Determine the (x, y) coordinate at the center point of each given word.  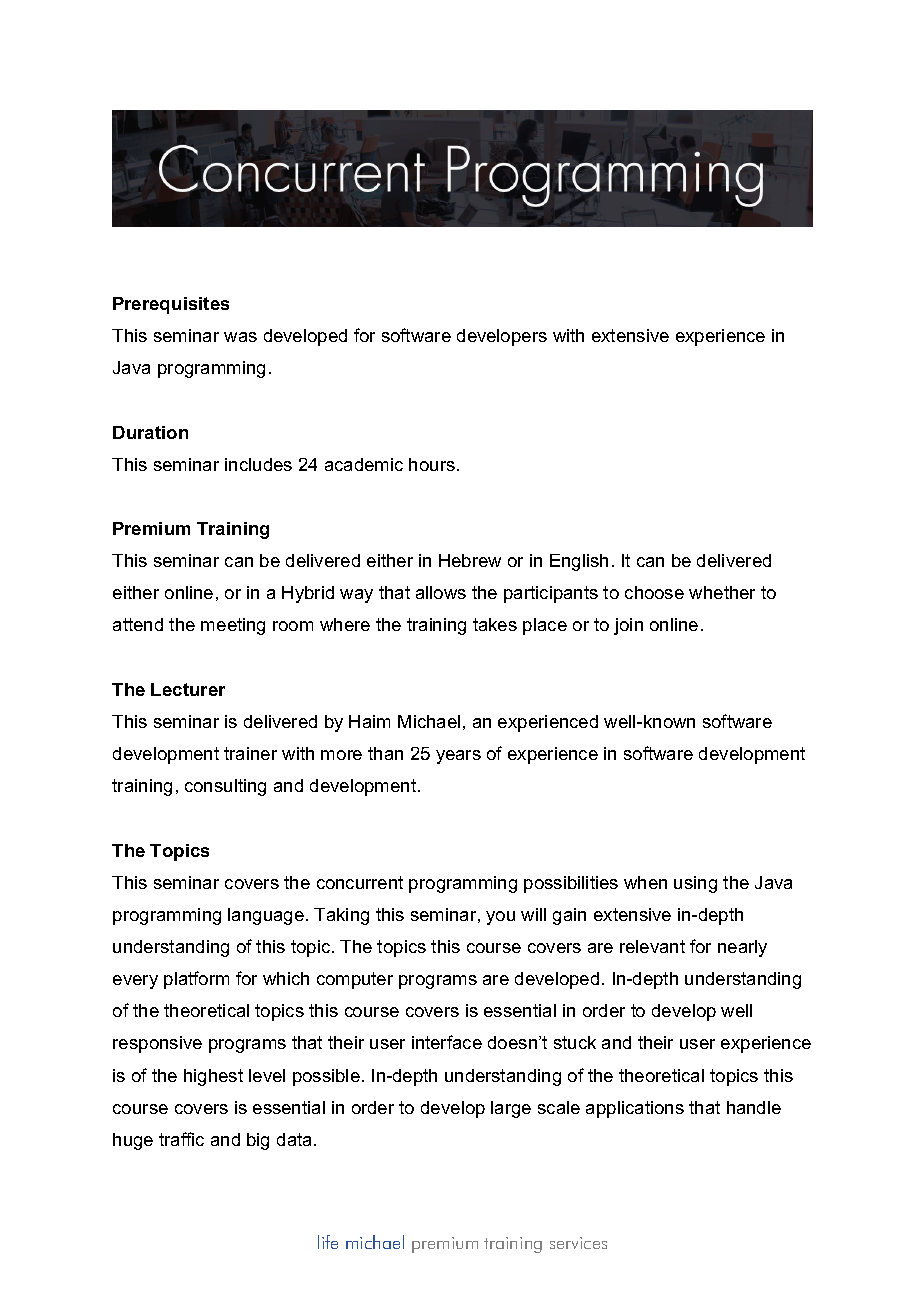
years (458, 757)
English (579, 562)
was (240, 337)
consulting (225, 787)
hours (433, 464)
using (695, 884)
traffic (181, 1139)
